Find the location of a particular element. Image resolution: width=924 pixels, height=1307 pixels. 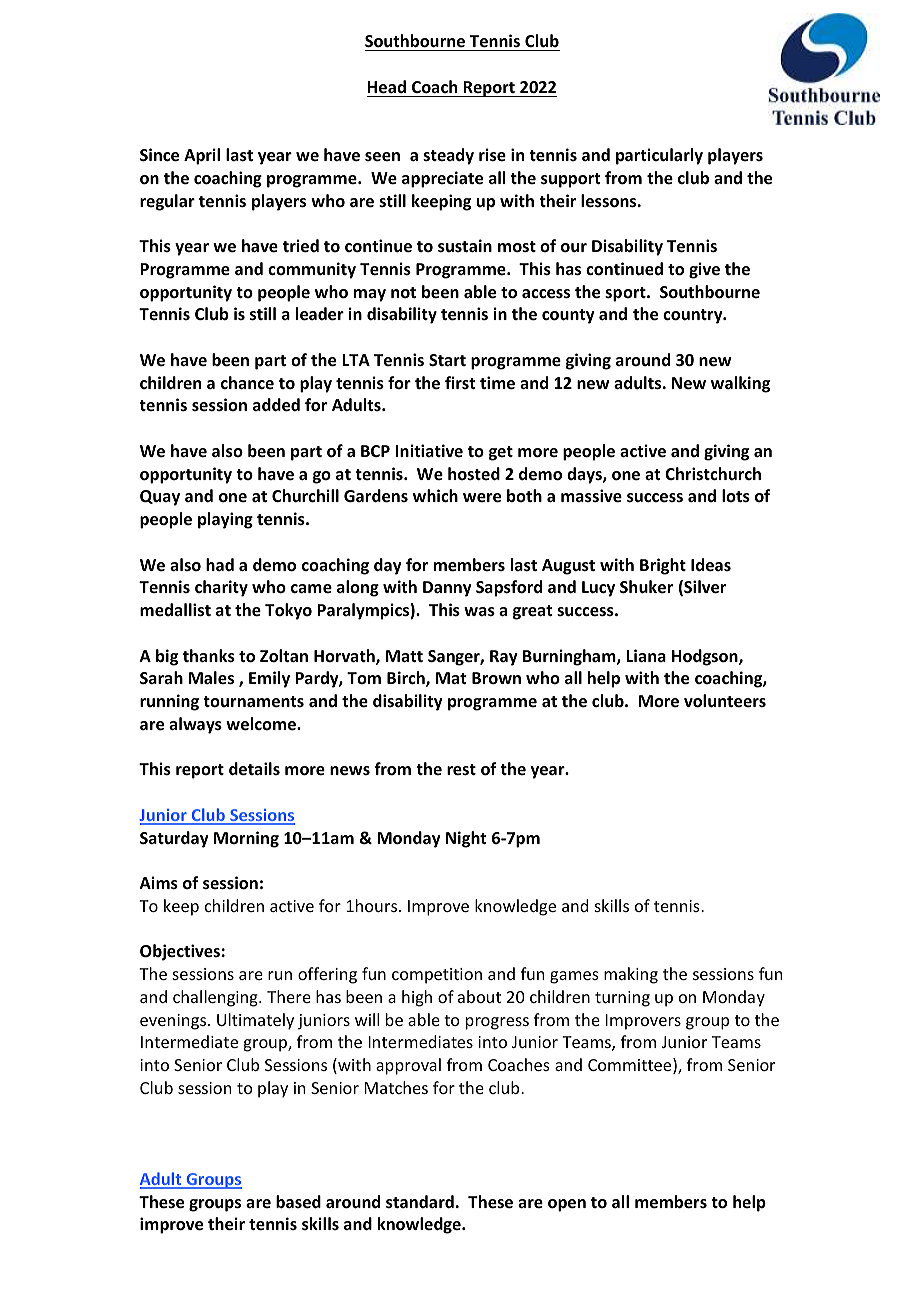

support is located at coordinates (570, 180).
